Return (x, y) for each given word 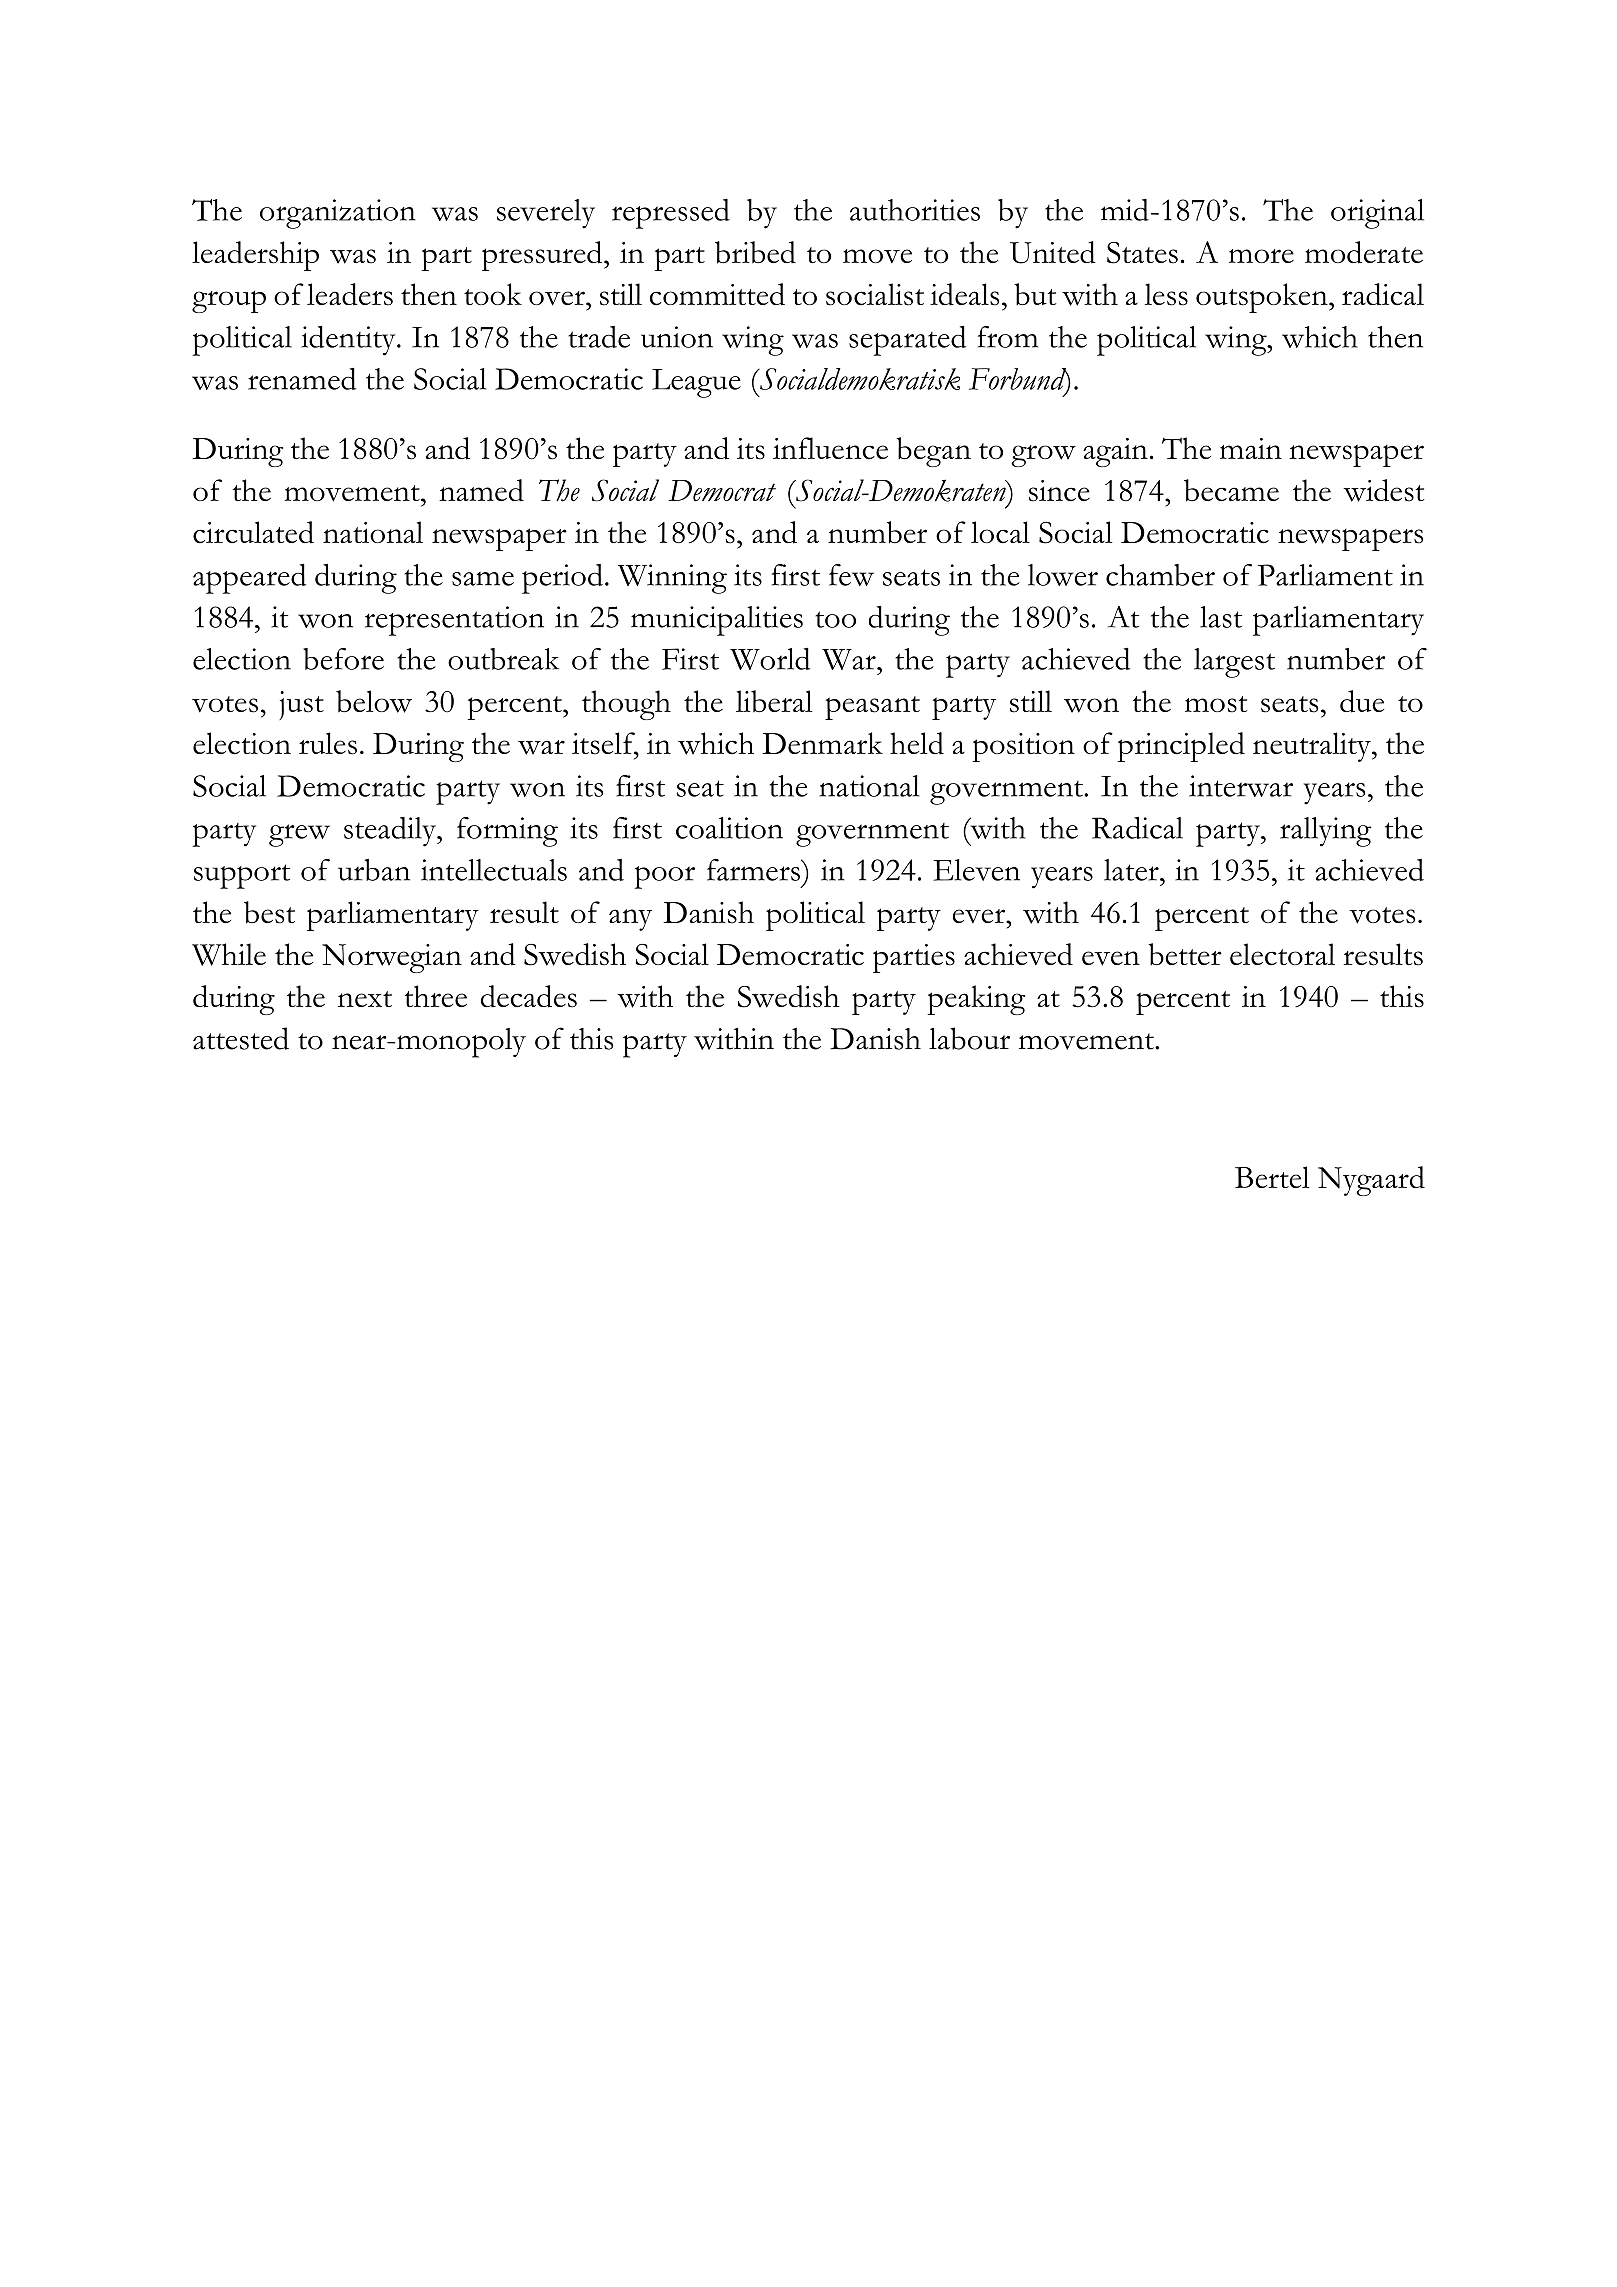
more (1261, 256)
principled (1181, 747)
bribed (755, 252)
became (1231, 490)
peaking (976, 1000)
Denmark (822, 743)
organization (338, 214)
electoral (1282, 954)
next (365, 999)
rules (328, 743)
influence (830, 448)
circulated (253, 532)
